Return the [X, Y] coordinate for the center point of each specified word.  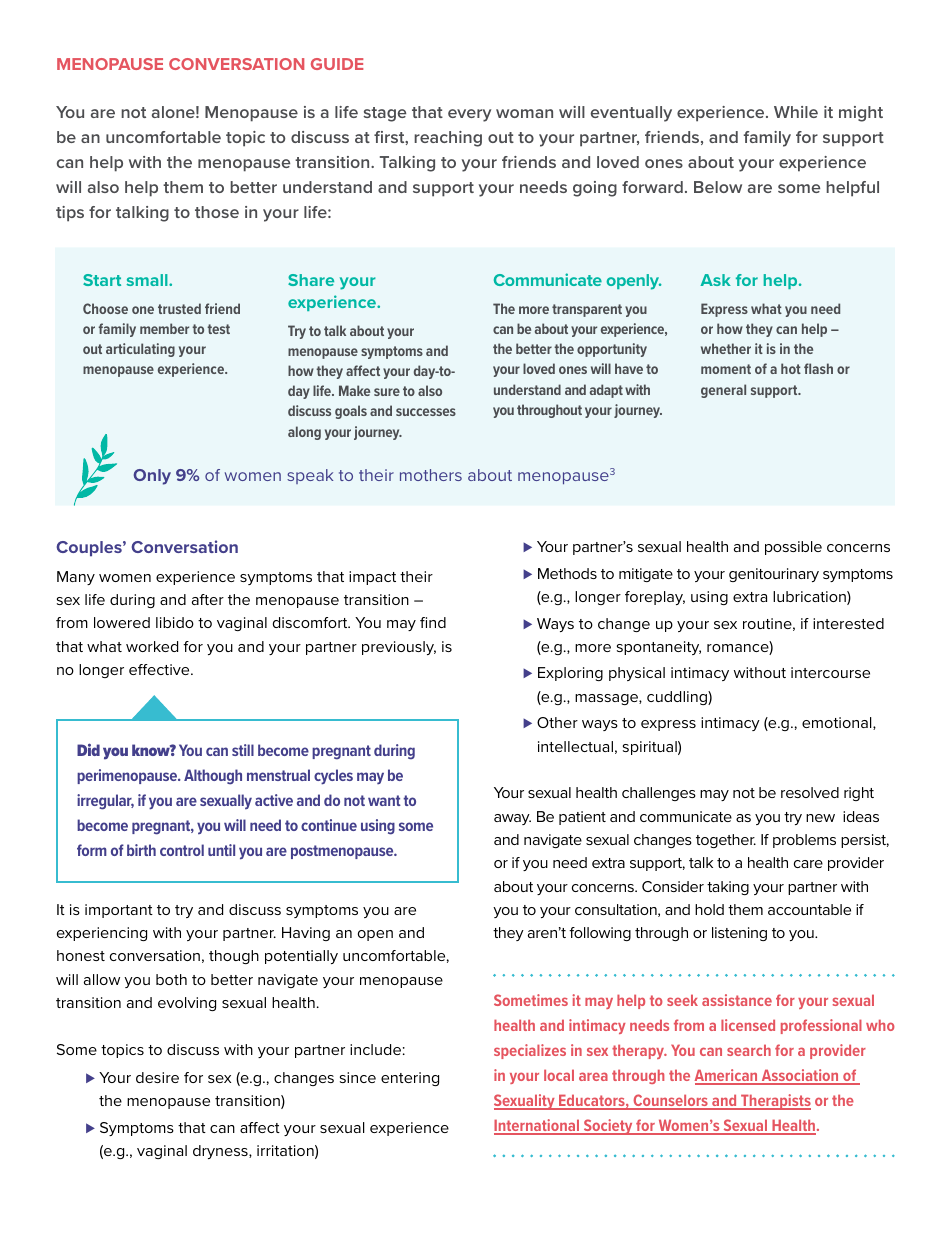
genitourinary [774, 575]
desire [157, 1077]
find [433, 622]
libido [175, 622]
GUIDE [337, 64]
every [469, 115]
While [796, 112]
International [538, 1126]
